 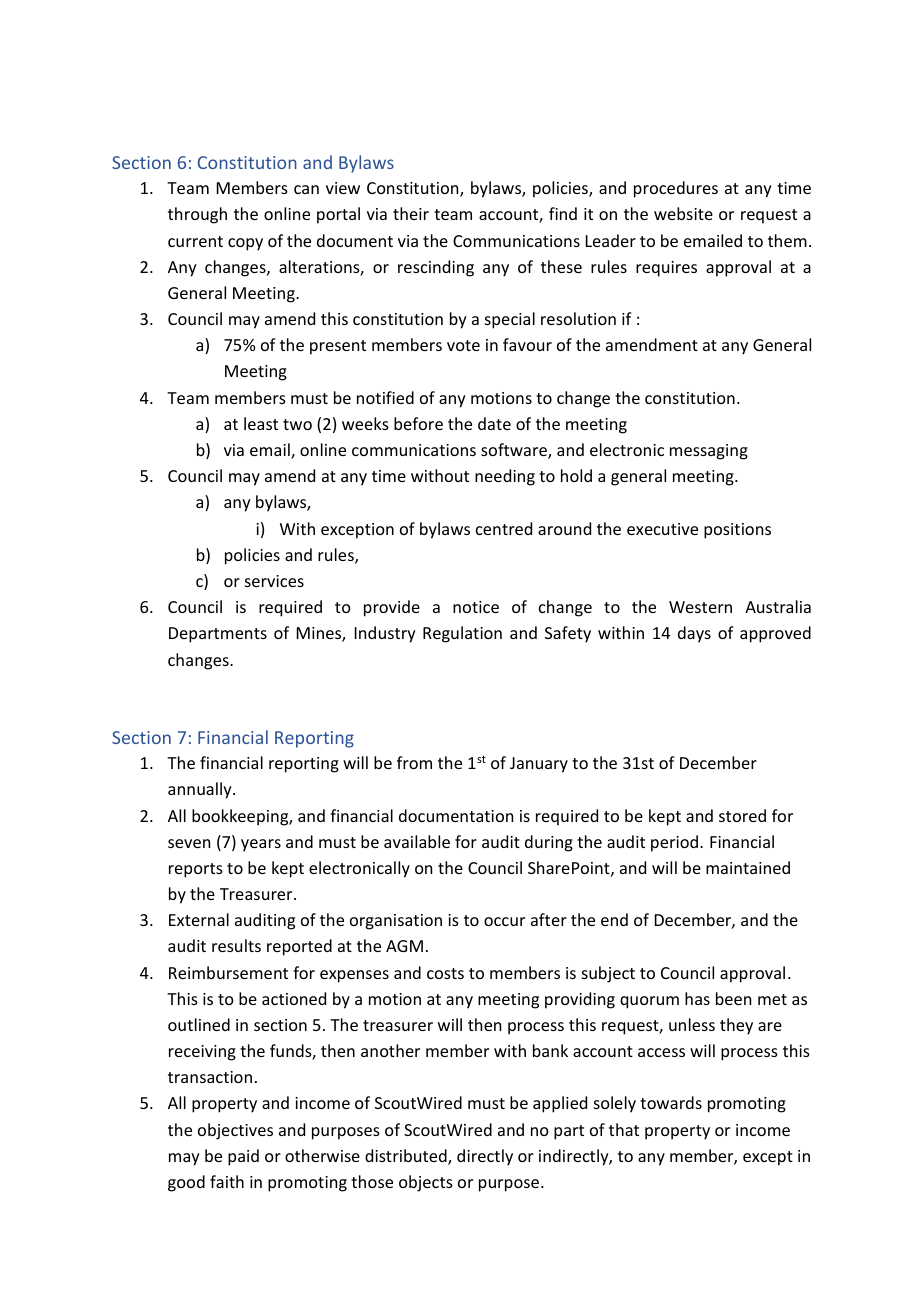 What do you see at coordinates (261, 423) in the page?
I see `least` at bounding box center [261, 423].
